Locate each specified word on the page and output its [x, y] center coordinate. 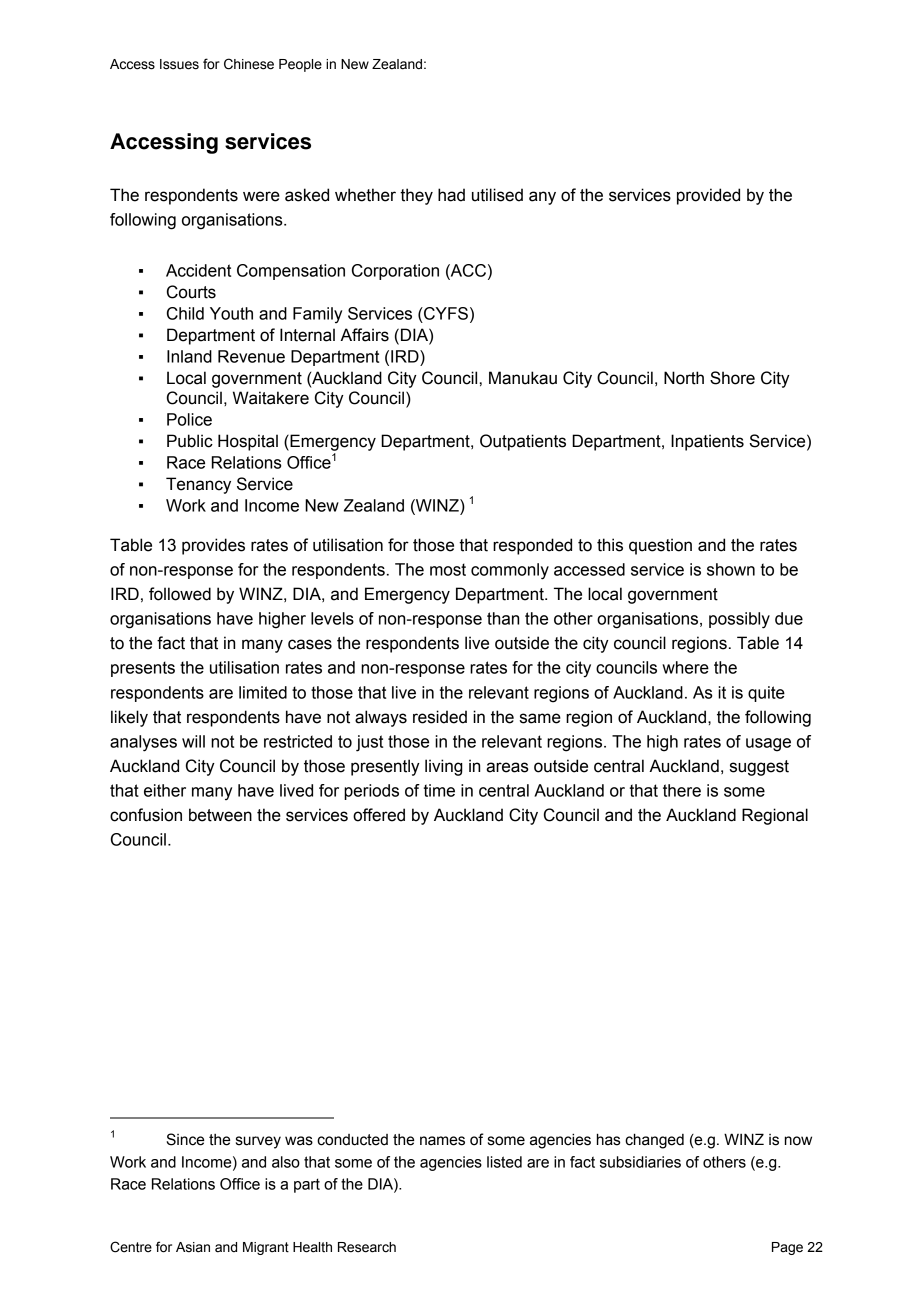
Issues [179, 64]
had [451, 195]
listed [504, 1162]
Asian [193, 1247]
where [685, 667]
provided [708, 196]
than [503, 618]
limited [263, 692]
